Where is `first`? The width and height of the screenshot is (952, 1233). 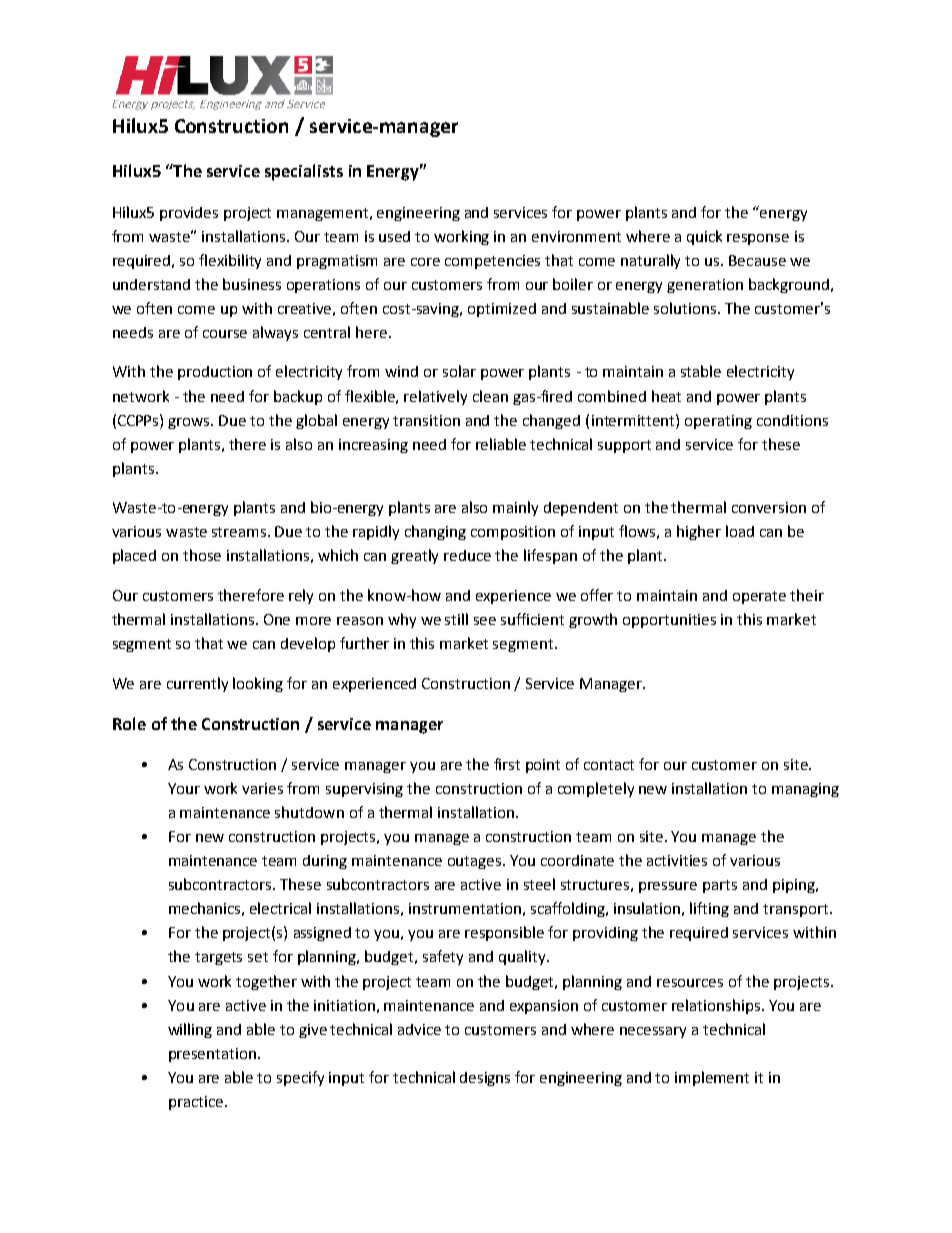
first is located at coordinates (507, 764).
